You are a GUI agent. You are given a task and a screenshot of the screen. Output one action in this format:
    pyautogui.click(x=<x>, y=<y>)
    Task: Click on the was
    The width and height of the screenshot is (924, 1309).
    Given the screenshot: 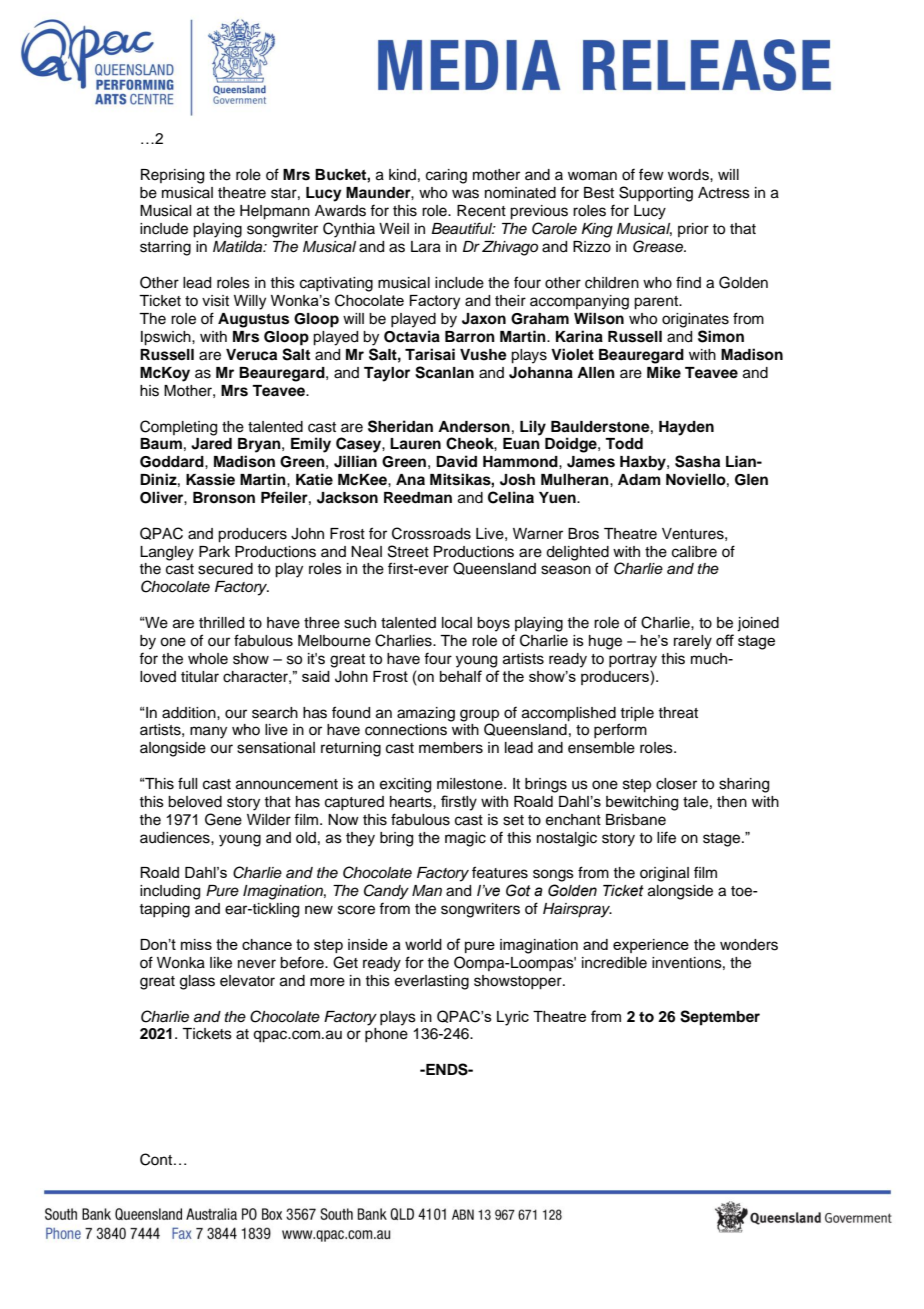 What is the action you would take?
    pyautogui.click(x=465, y=194)
